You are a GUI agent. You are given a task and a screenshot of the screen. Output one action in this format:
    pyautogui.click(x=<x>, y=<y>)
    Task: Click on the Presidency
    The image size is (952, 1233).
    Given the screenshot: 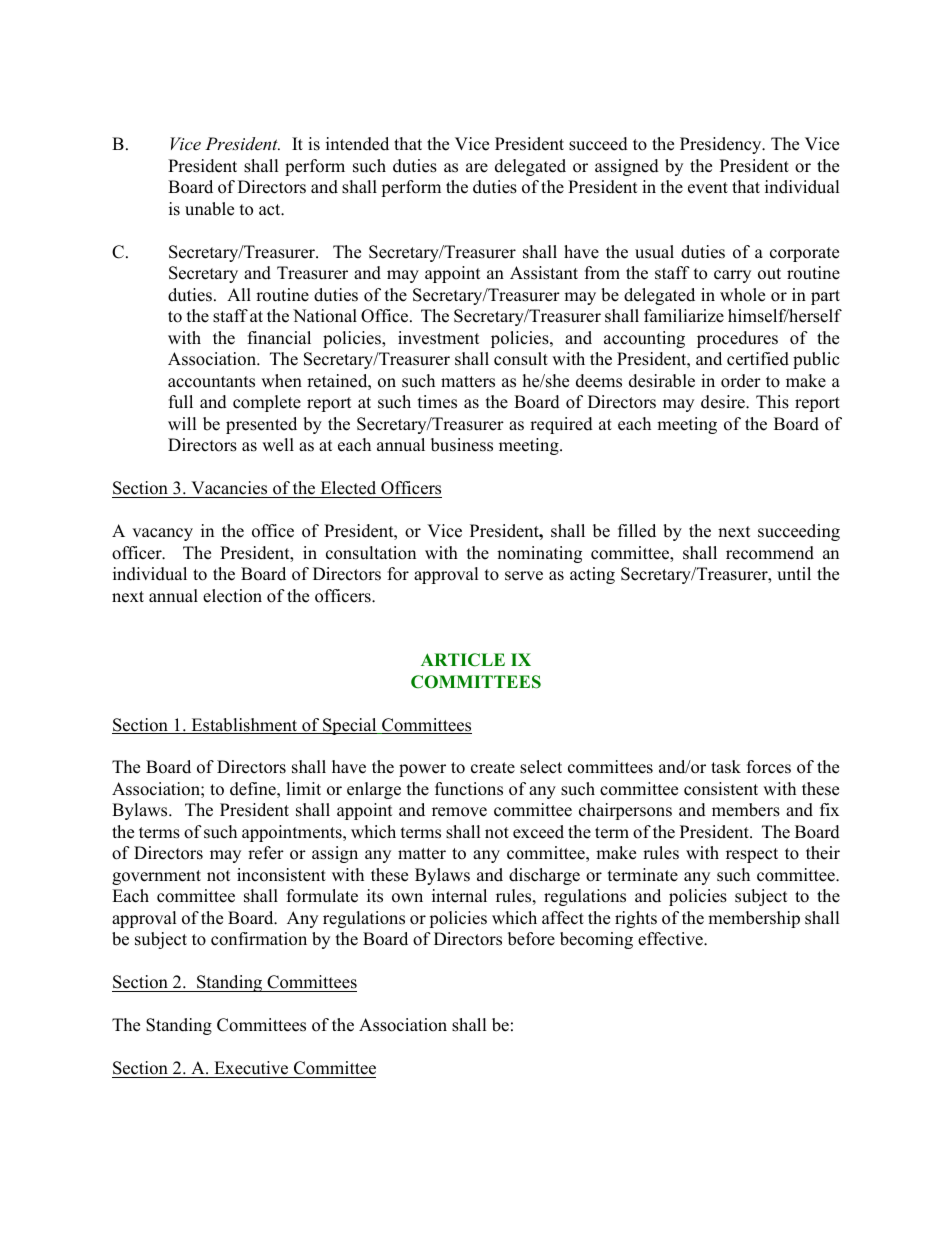 What is the action you would take?
    pyautogui.click(x=722, y=145)
